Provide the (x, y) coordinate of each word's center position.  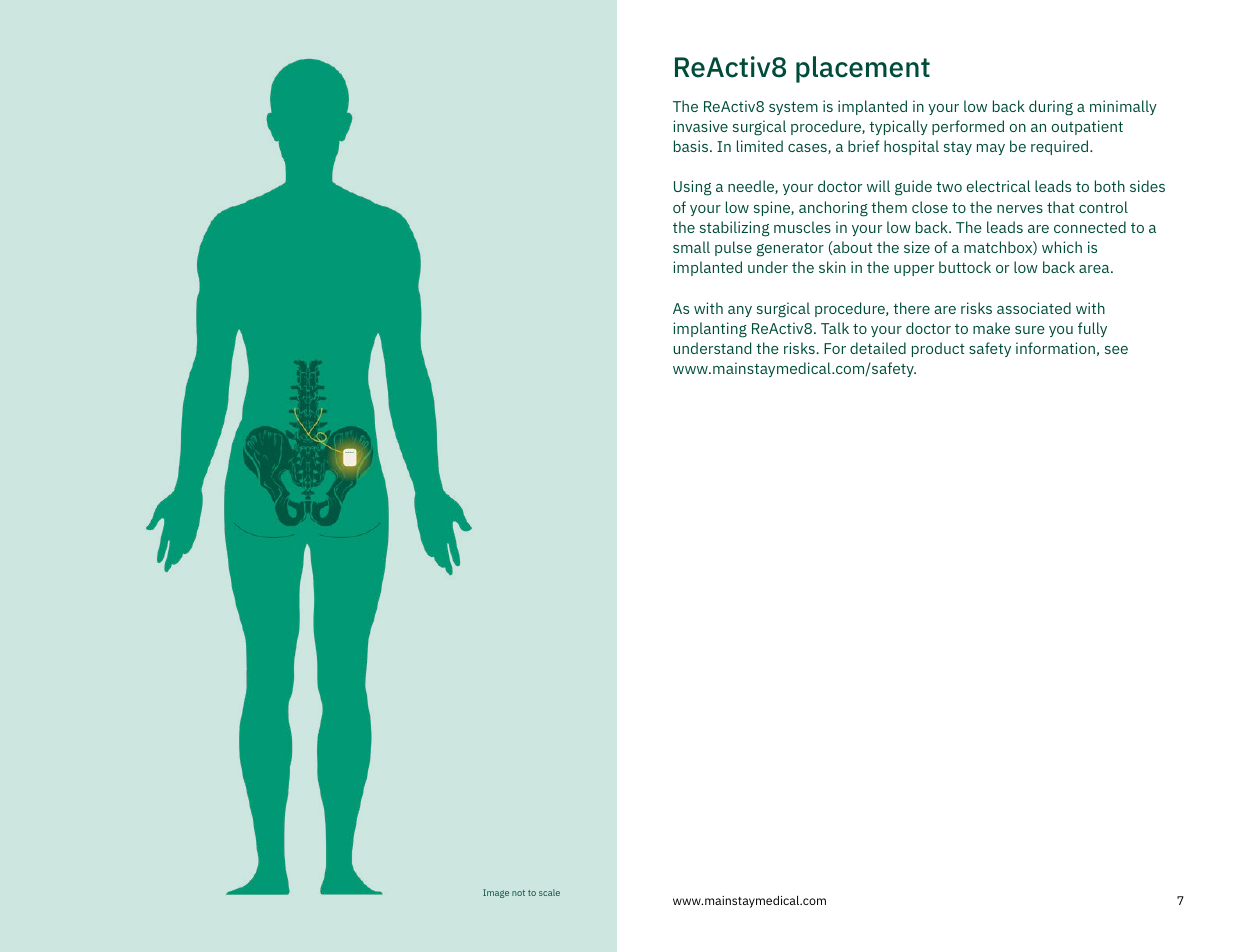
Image (496, 893)
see (1116, 350)
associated (1034, 308)
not (518, 893)
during (1051, 108)
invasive (700, 126)
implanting (710, 330)
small (691, 247)
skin (832, 267)
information (1055, 348)
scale (549, 892)
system (793, 108)
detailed (878, 348)
